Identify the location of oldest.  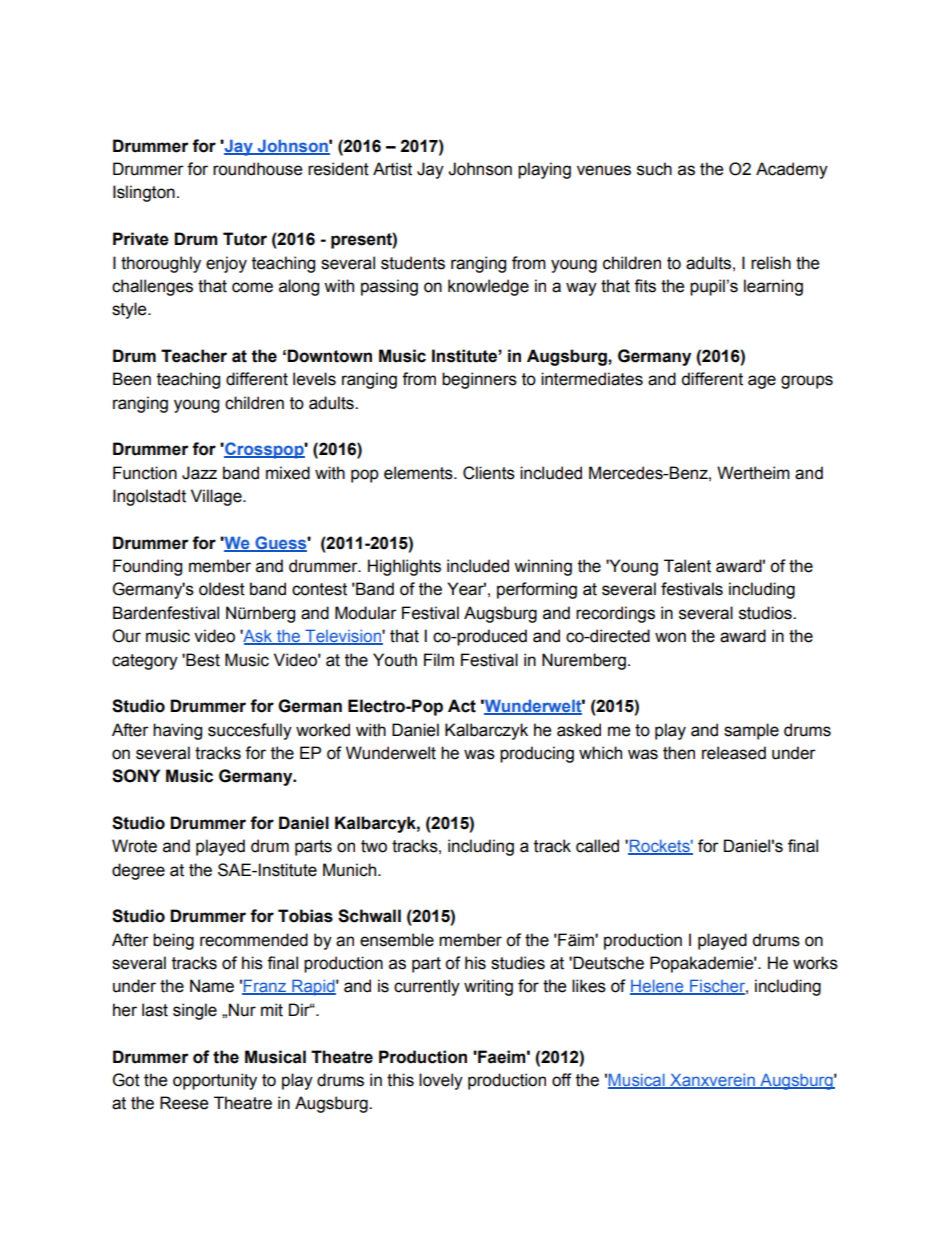
(222, 589).
